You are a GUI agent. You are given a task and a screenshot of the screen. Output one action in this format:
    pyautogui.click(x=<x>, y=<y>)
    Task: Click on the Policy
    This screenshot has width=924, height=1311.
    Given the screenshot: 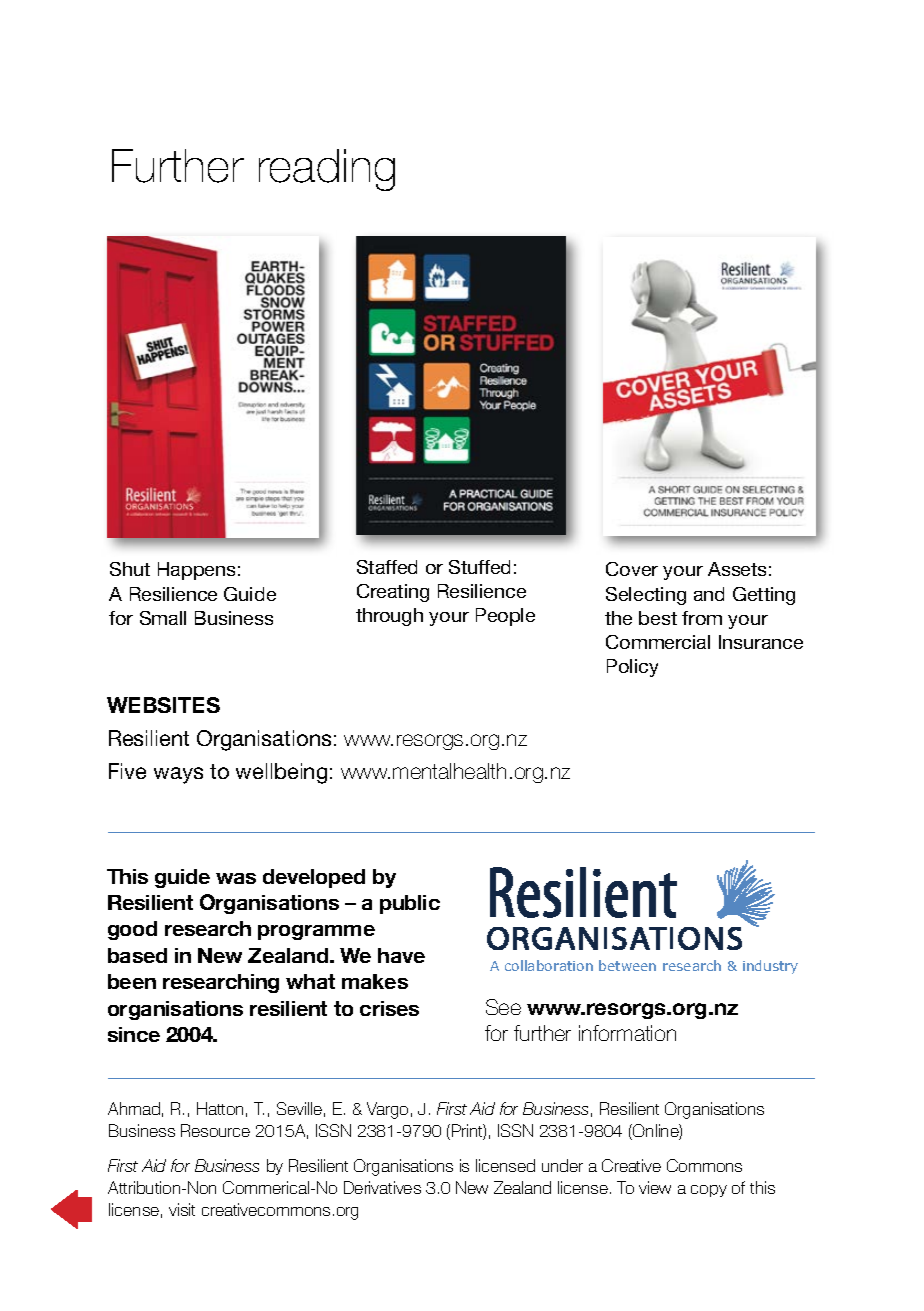 What is the action you would take?
    pyautogui.click(x=632, y=668)
